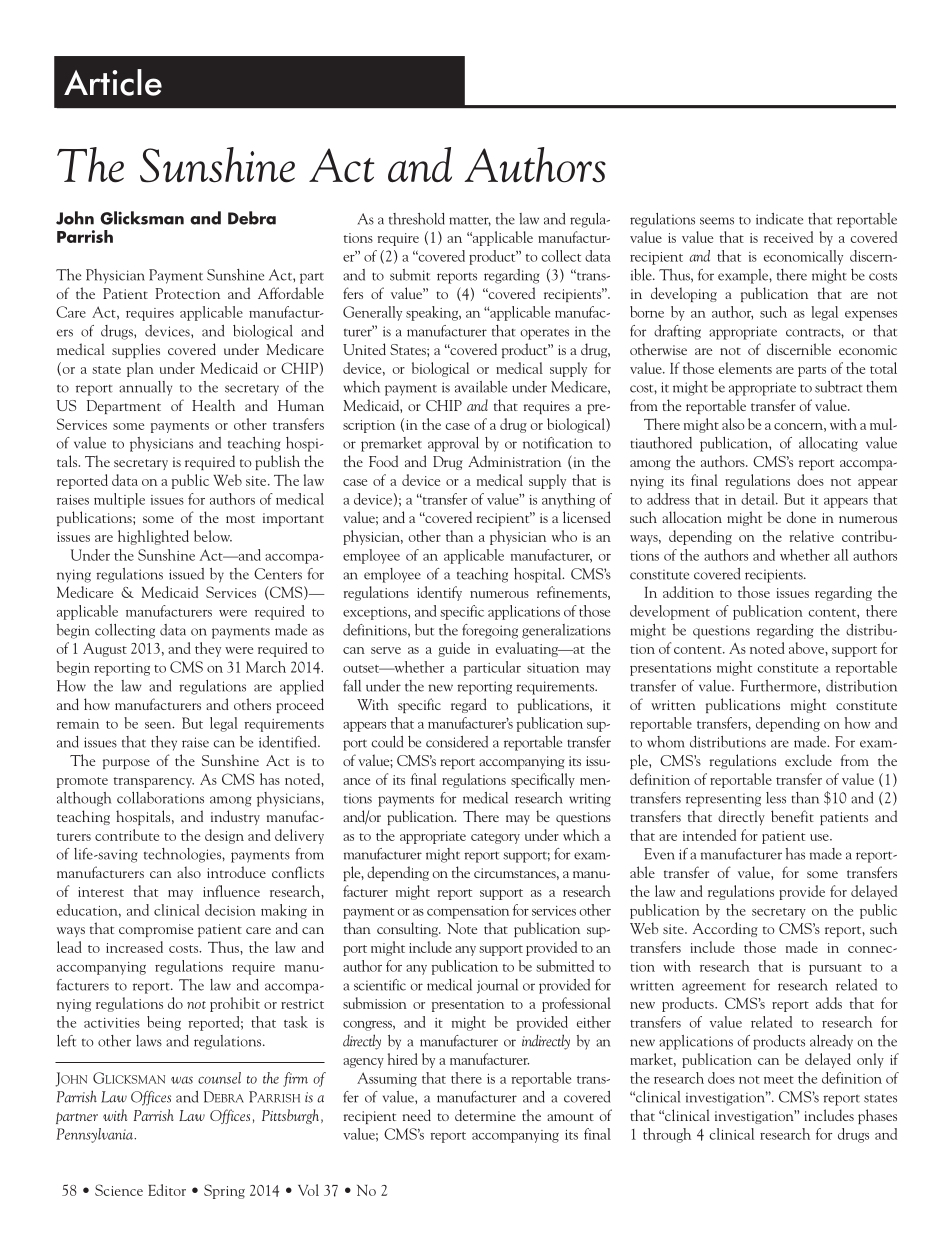 This document has height=1233, width=952. Describe the element at coordinates (792, 816) in the document. I see `benefit` at that location.
